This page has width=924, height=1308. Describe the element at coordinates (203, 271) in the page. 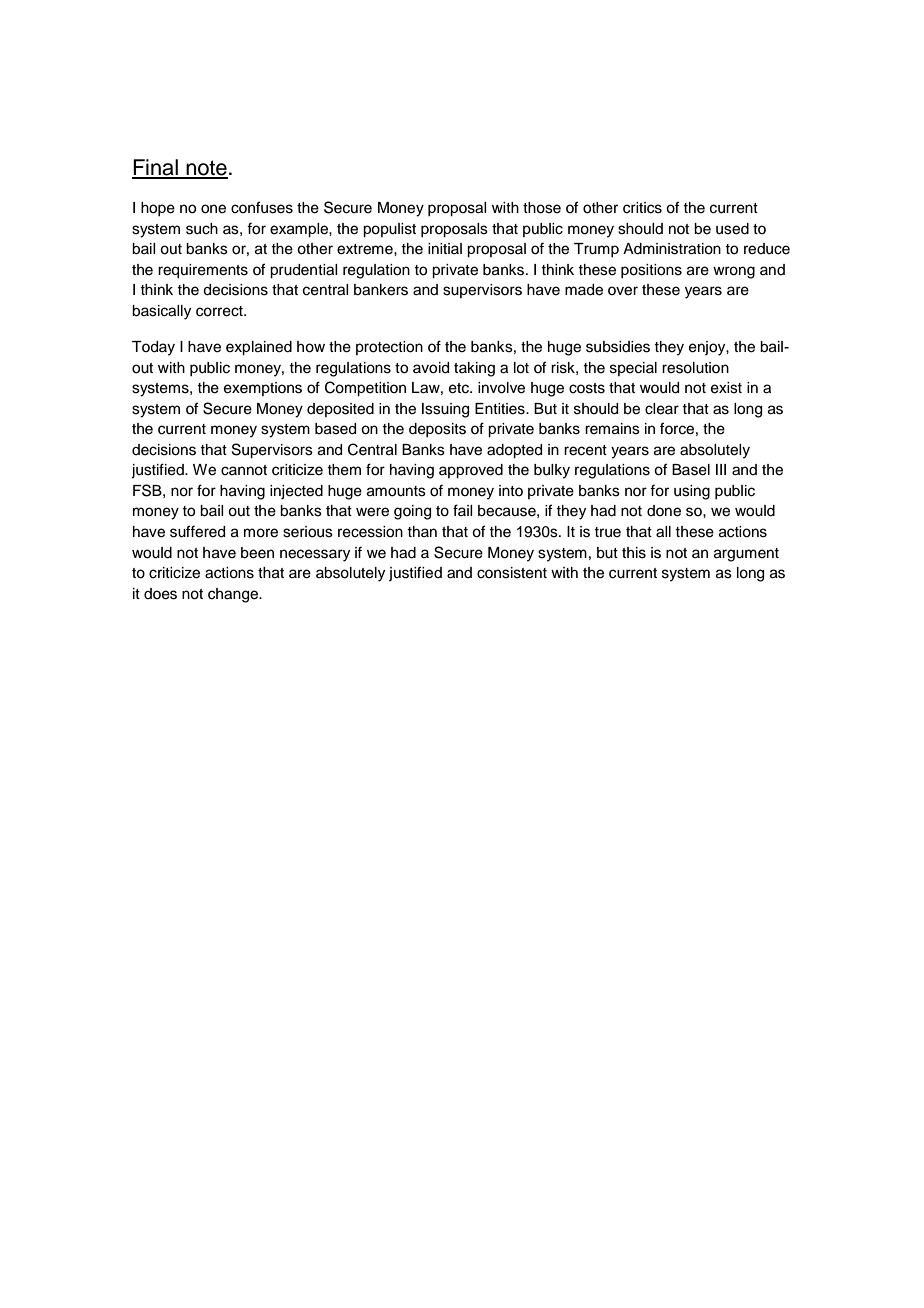

I see `requirements` at that location.
